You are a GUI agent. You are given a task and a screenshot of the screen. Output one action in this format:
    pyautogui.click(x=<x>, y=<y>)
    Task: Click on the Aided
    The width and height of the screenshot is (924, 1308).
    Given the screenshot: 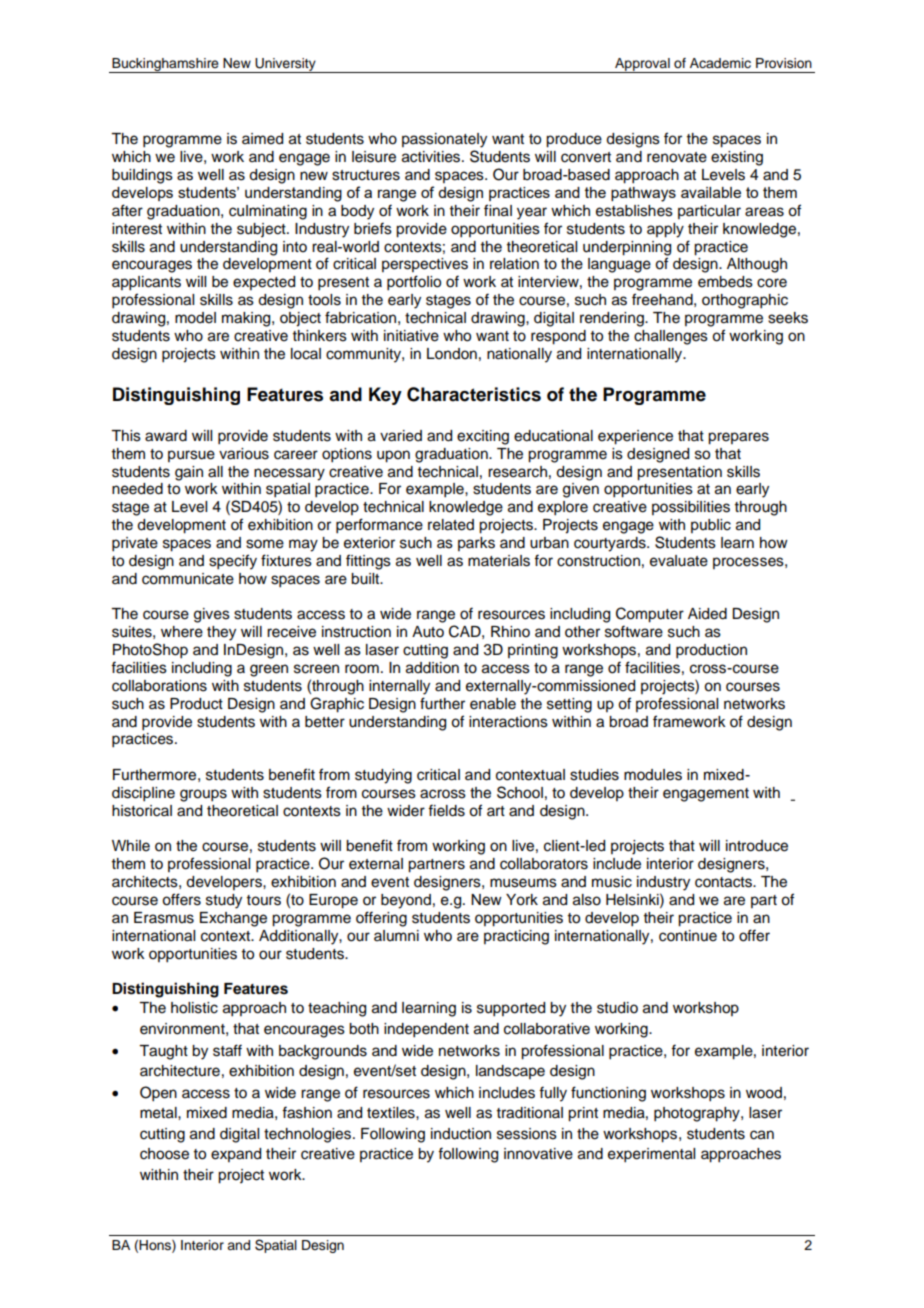 What is the action you would take?
    pyautogui.click(x=707, y=614)
